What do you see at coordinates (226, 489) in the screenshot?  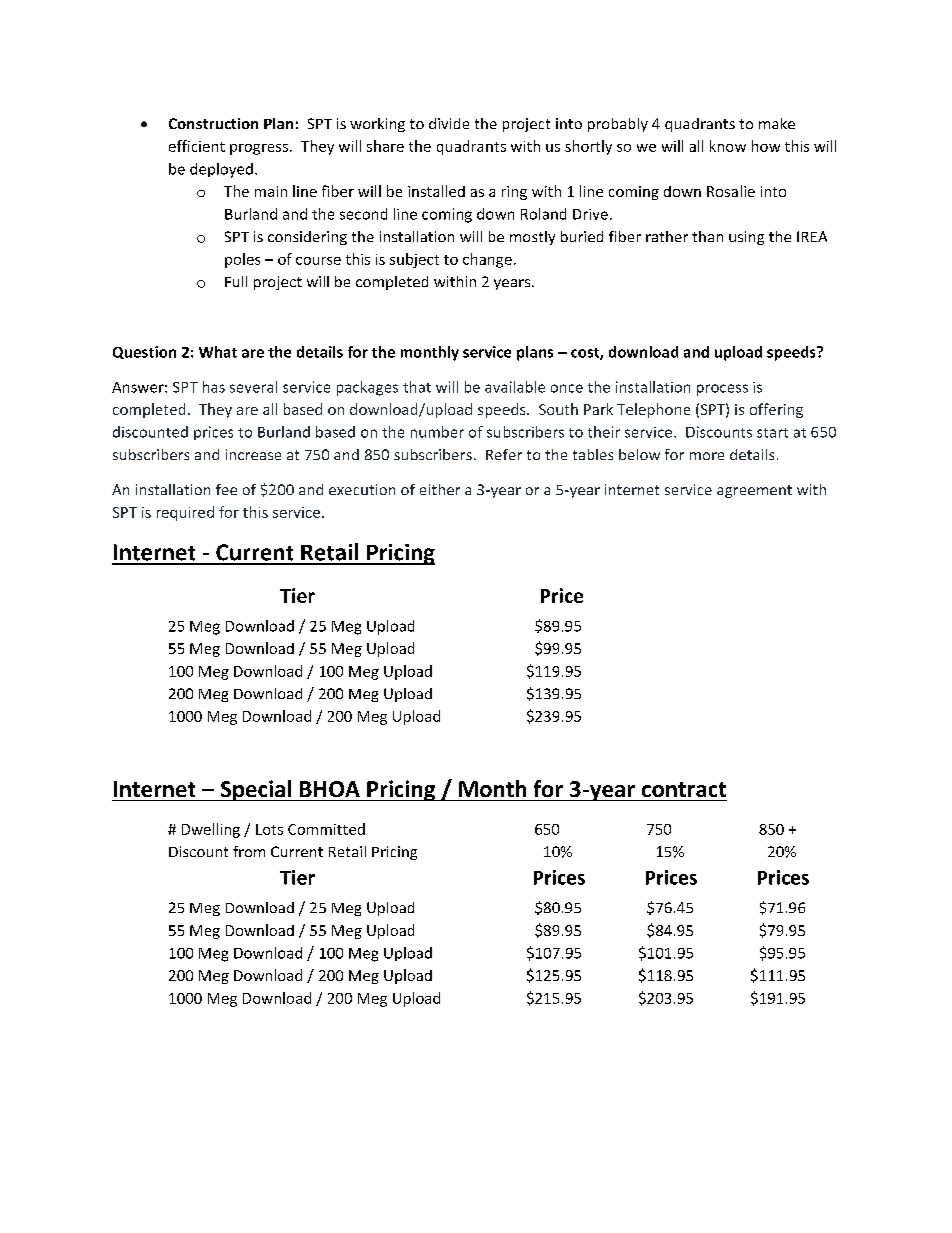 I see `fee` at bounding box center [226, 489].
